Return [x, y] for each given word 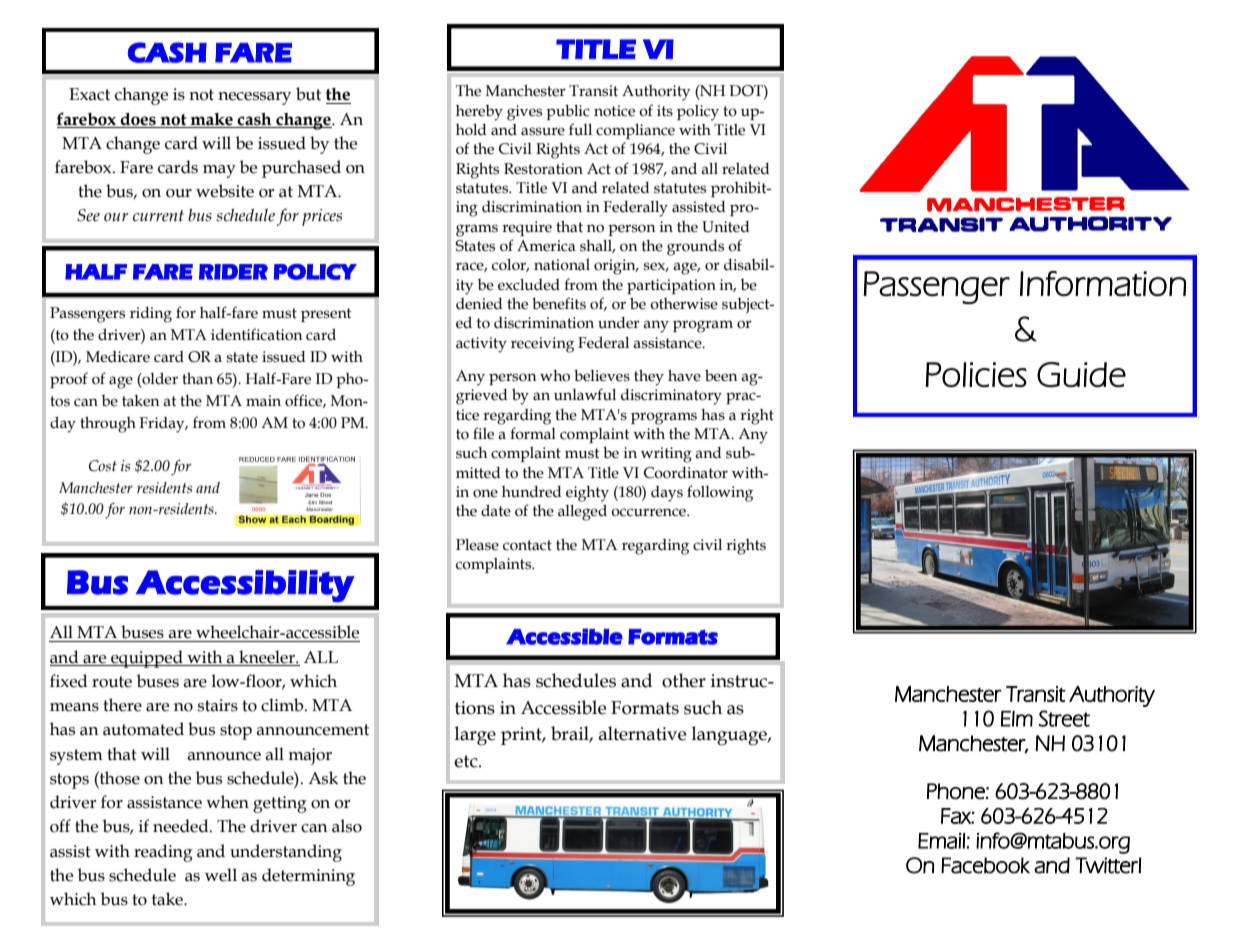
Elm [1017, 719]
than [197, 379]
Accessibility [245, 586]
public [568, 112]
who [555, 376]
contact [527, 545]
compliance [635, 131]
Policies [976, 374]
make [211, 119]
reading [163, 853]
